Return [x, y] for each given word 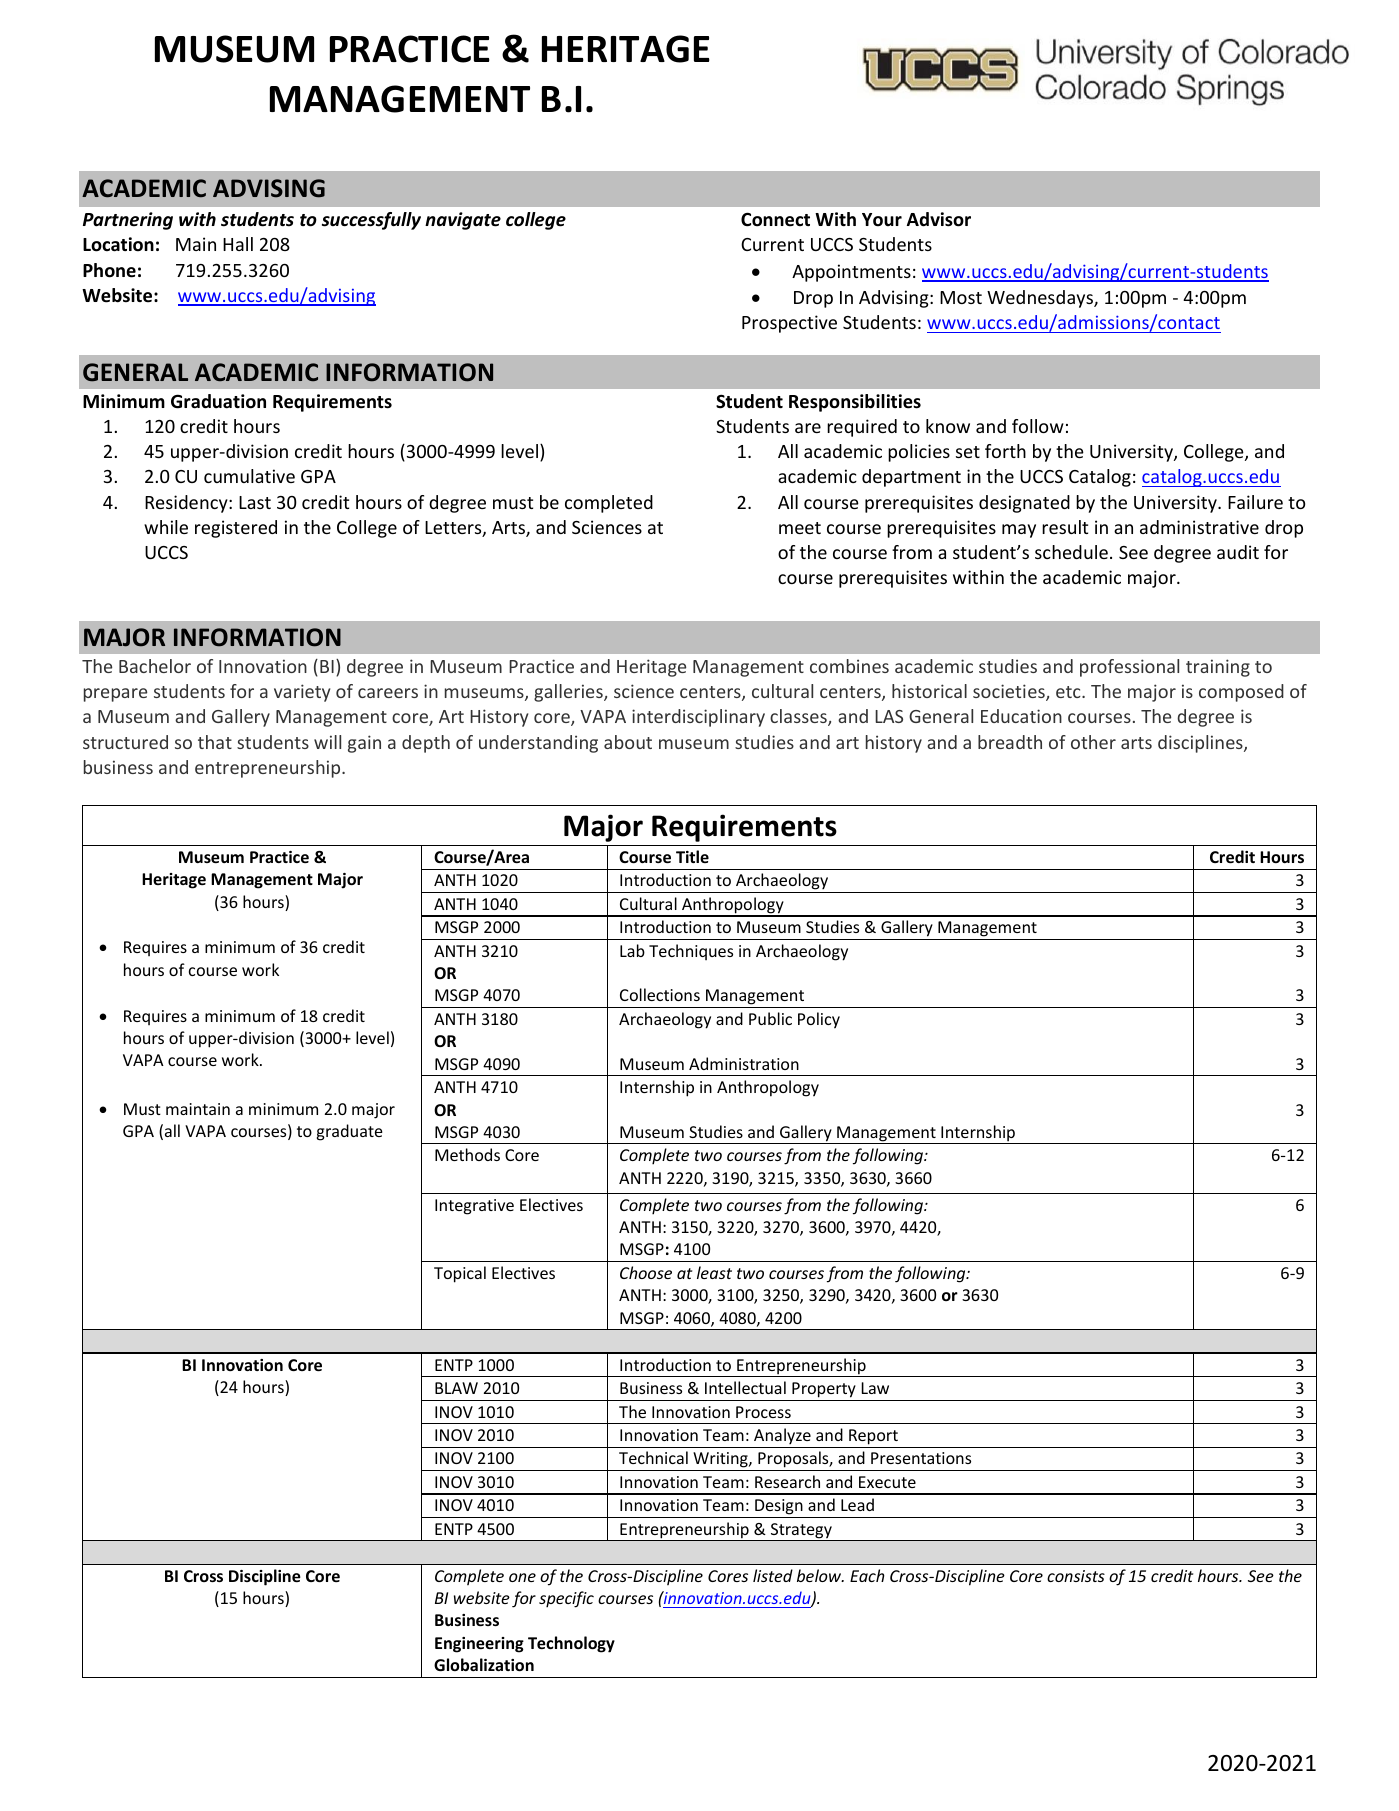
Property [824, 1390]
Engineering [479, 1645]
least [714, 1272]
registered [236, 529]
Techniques [691, 952]
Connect [775, 219]
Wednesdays [1041, 299]
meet [800, 528]
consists [1076, 1576]
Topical [460, 1274]
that [215, 742]
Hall [238, 244]
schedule [1071, 552]
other [1093, 742]
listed [773, 1575]
